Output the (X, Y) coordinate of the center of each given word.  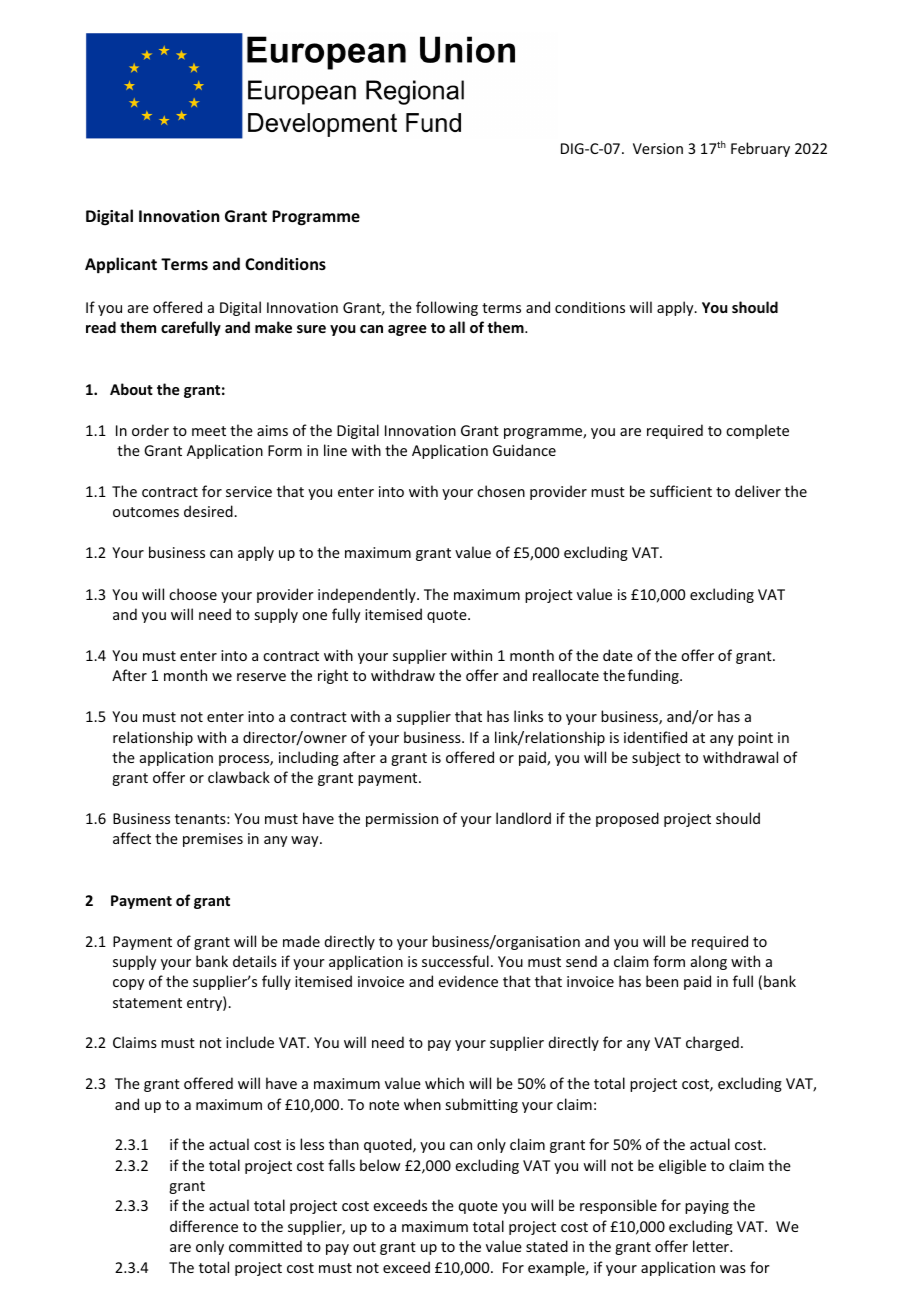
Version (658, 148)
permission (402, 820)
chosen (501, 491)
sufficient (681, 491)
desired (209, 511)
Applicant (121, 265)
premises (213, 840)
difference (204, 1226)
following (447, 308)
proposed (627, 819)
